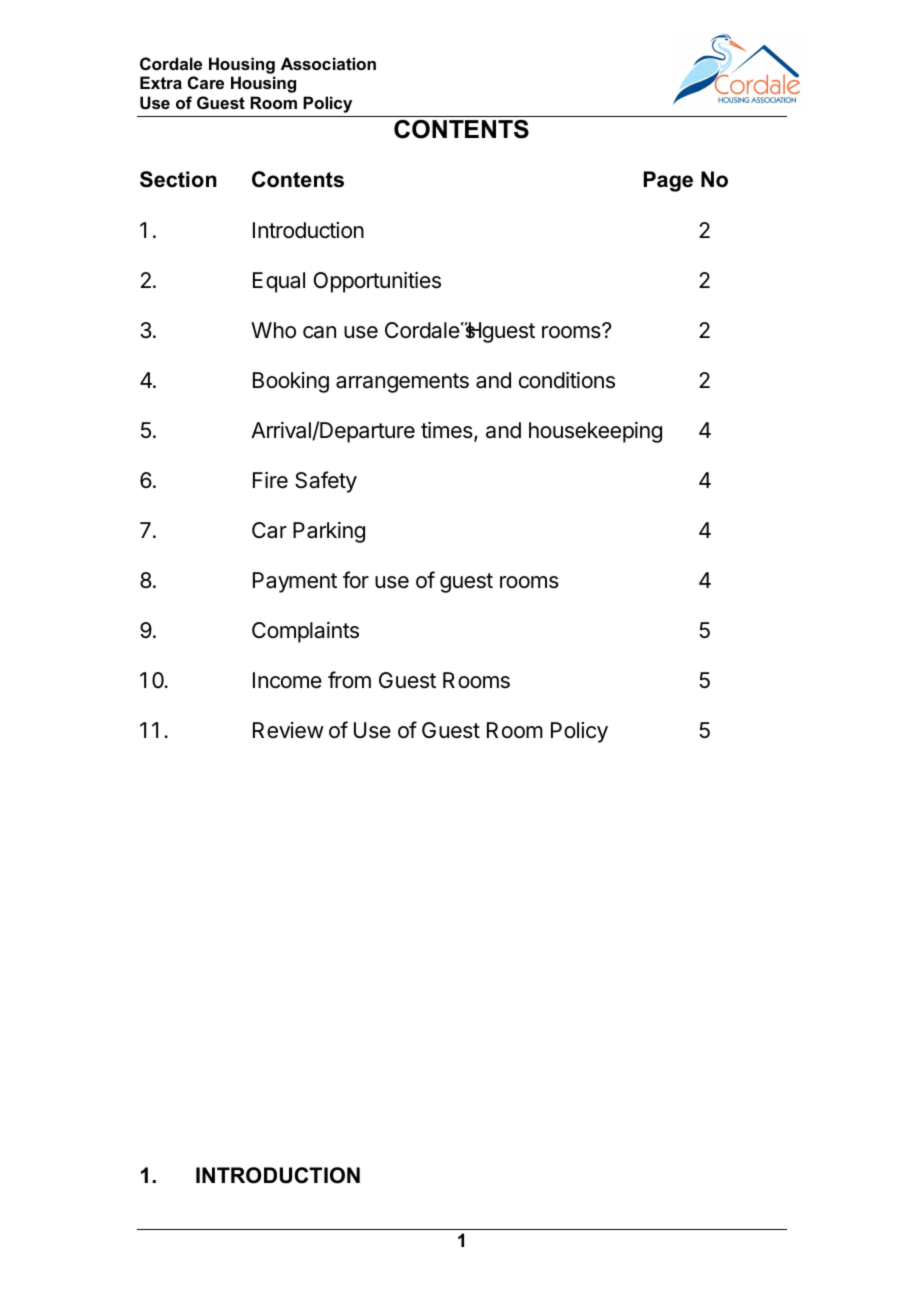  Describe the element at coordinates (279, 282) in the screenshot. I see `Equal` at that location.
